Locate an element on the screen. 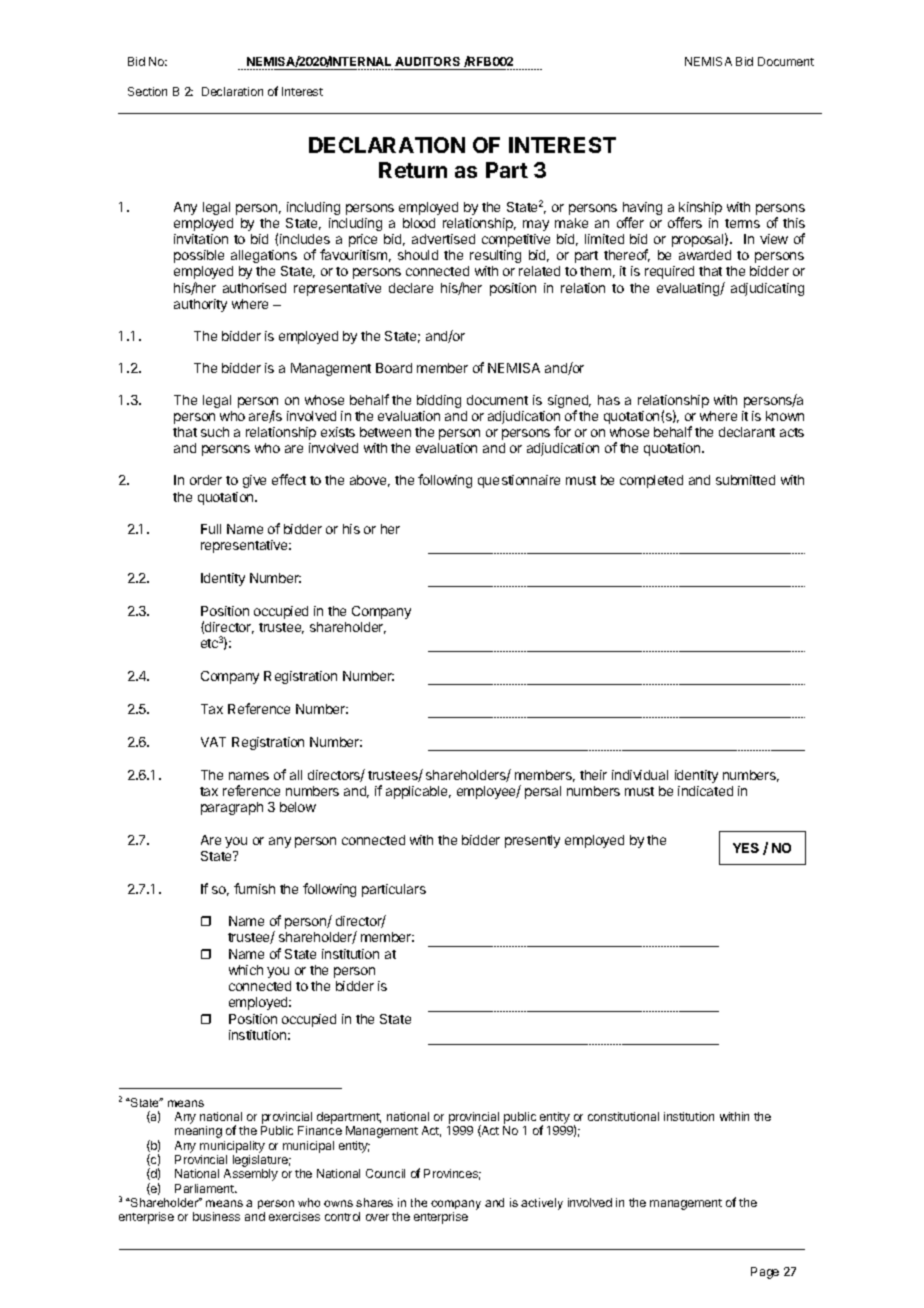 This screenshot has width=924, height=1308. AUDITORS is located at coordinates (427, 61).
